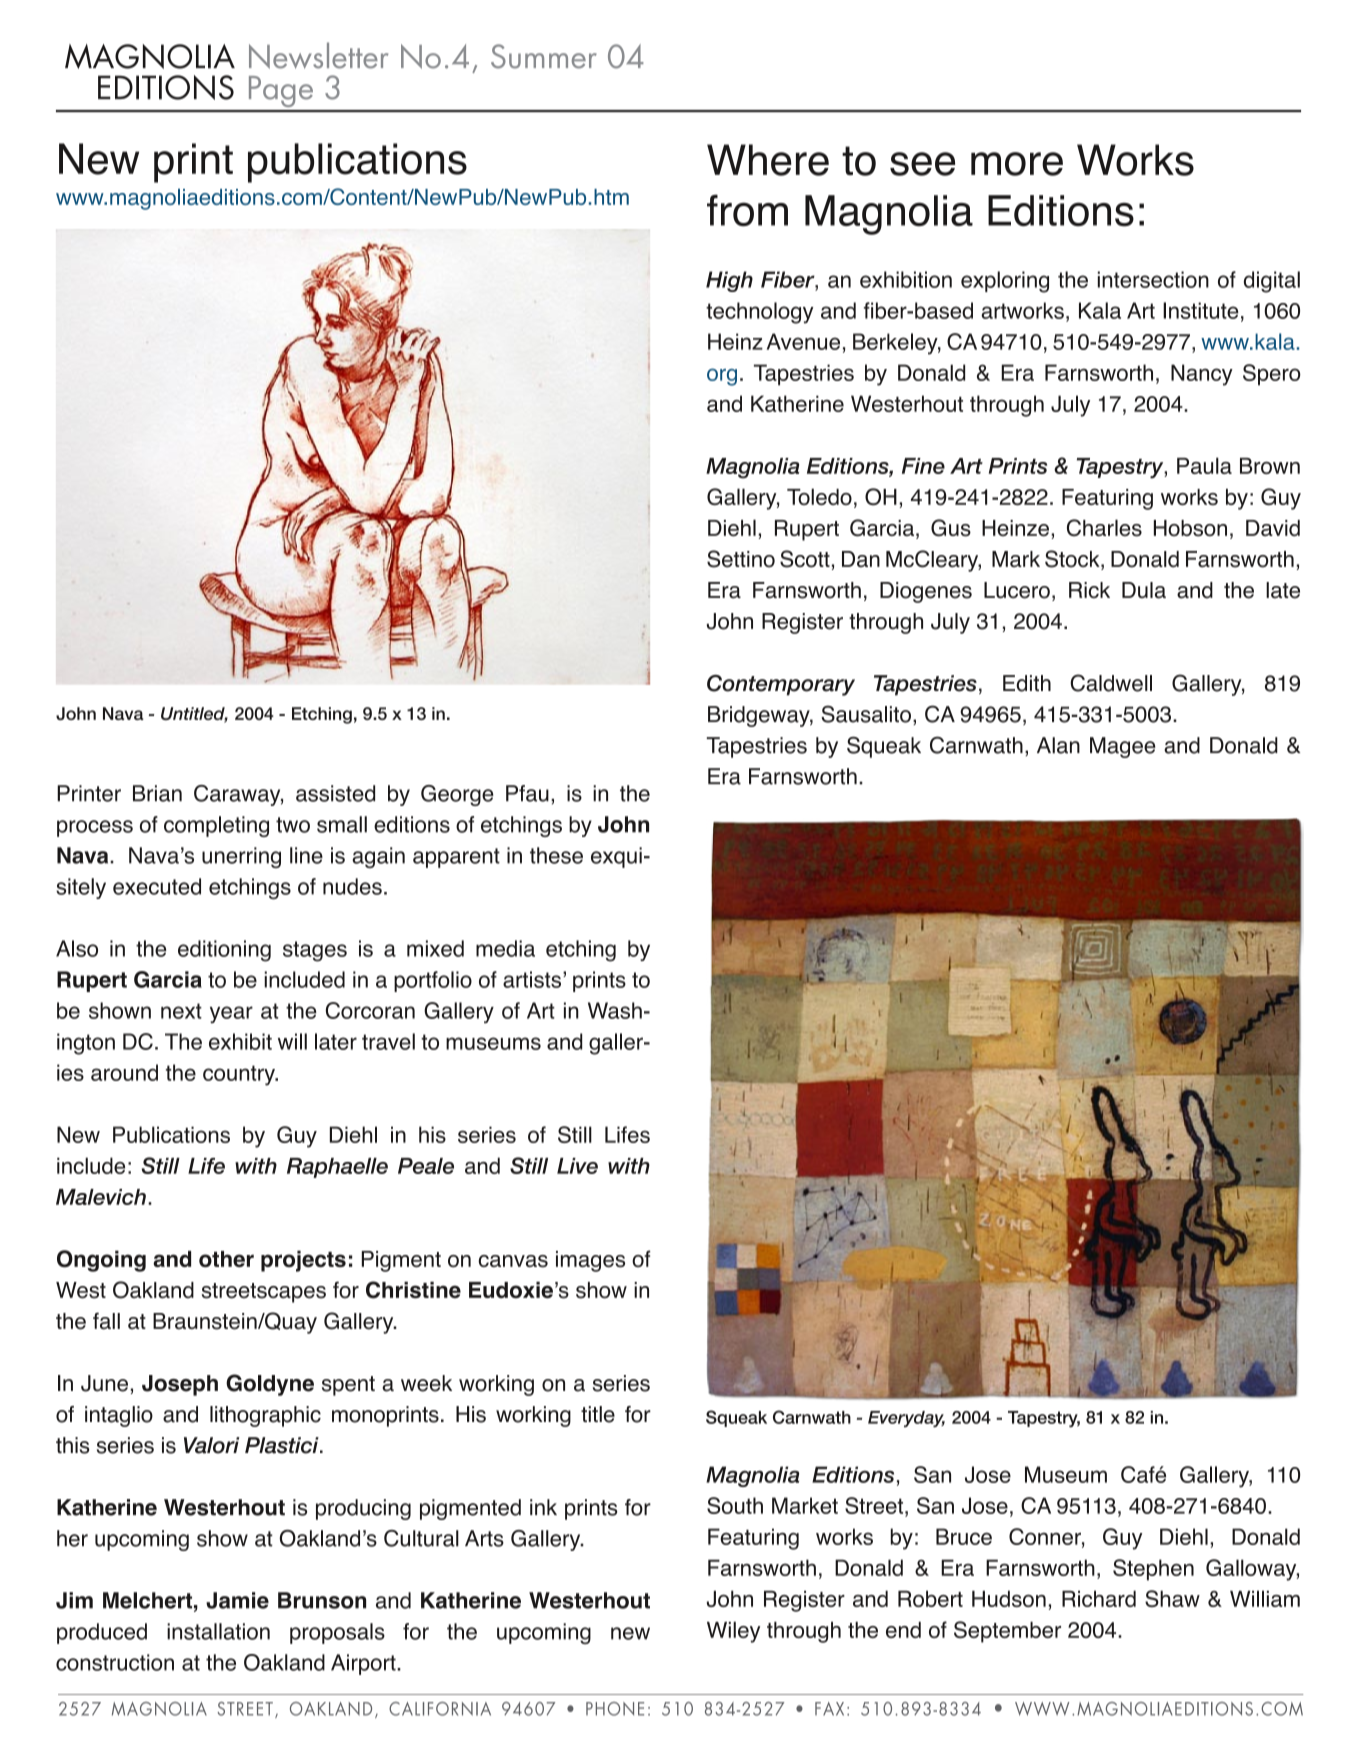  Describe the element at coordinates (1123, 747) in the document. I see `Magee` at that location.
